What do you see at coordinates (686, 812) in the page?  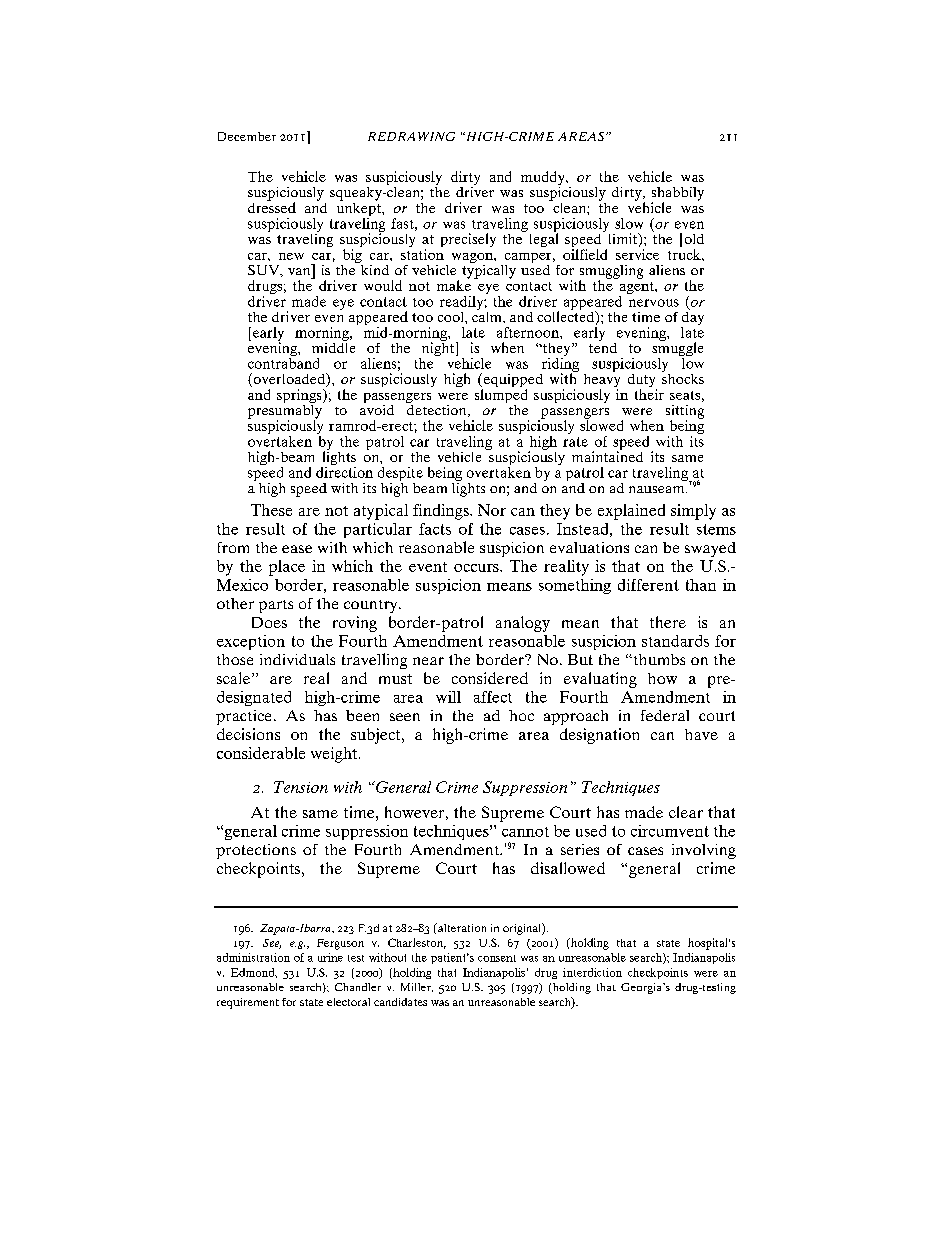 I see `clear` at bounding box center [686, 812].
